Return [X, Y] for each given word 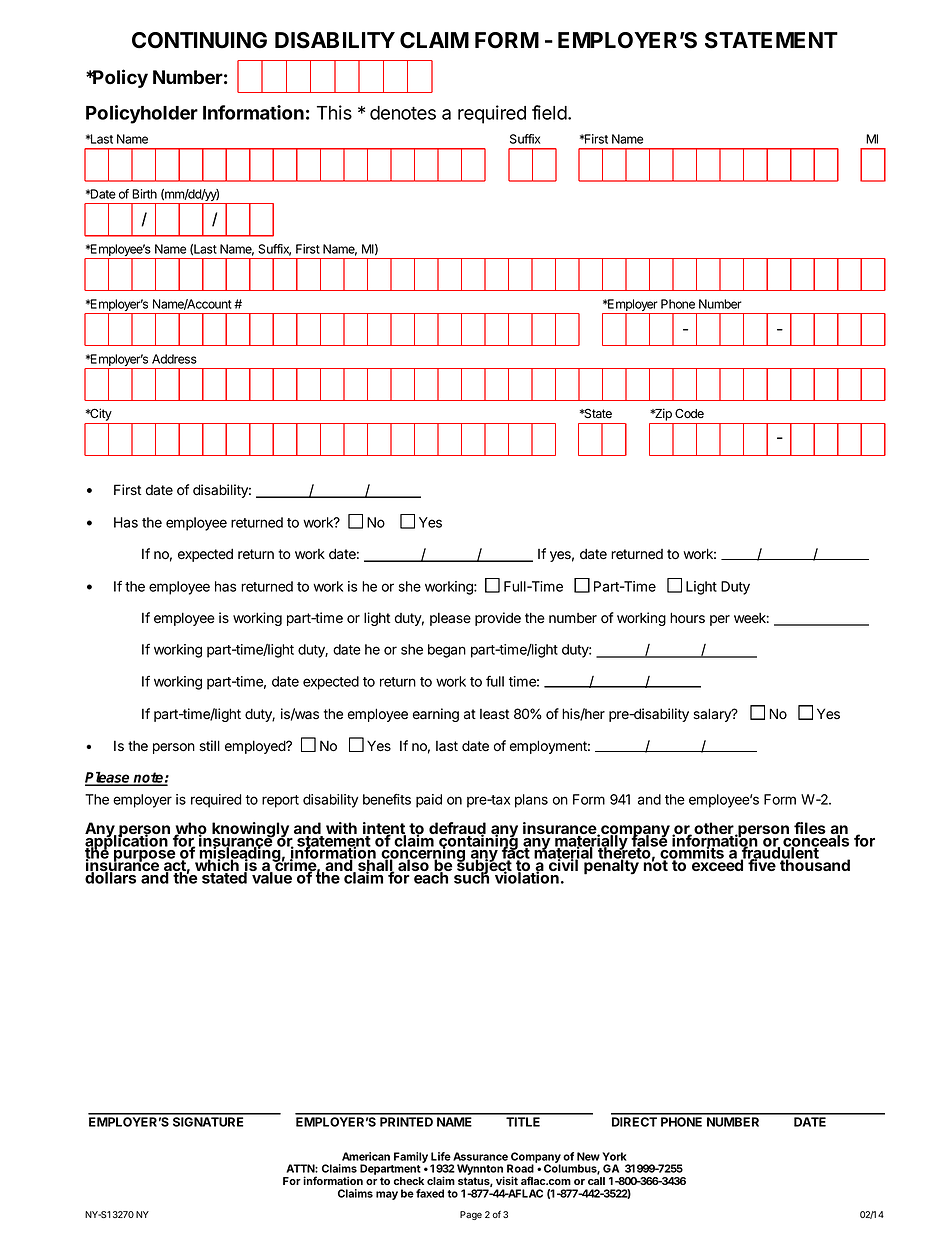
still [209, 746]
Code [689, 413]
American [366, 1156]
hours [687, 618]
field [549, 112]
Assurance [480, 1156]
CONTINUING [199, 40]
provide [498, 619]
